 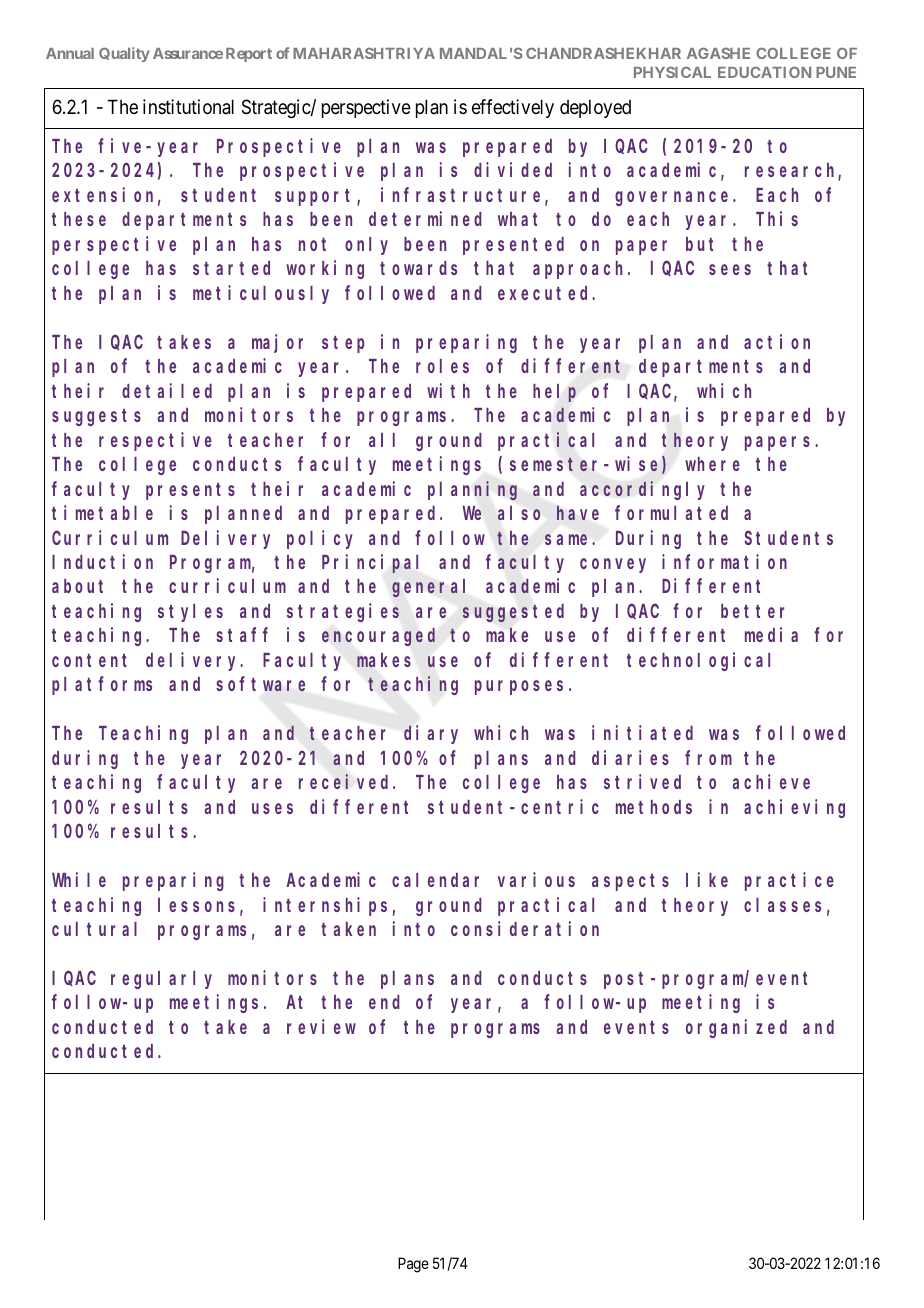 I want to click on institutional, so click(x=188, y=107).
